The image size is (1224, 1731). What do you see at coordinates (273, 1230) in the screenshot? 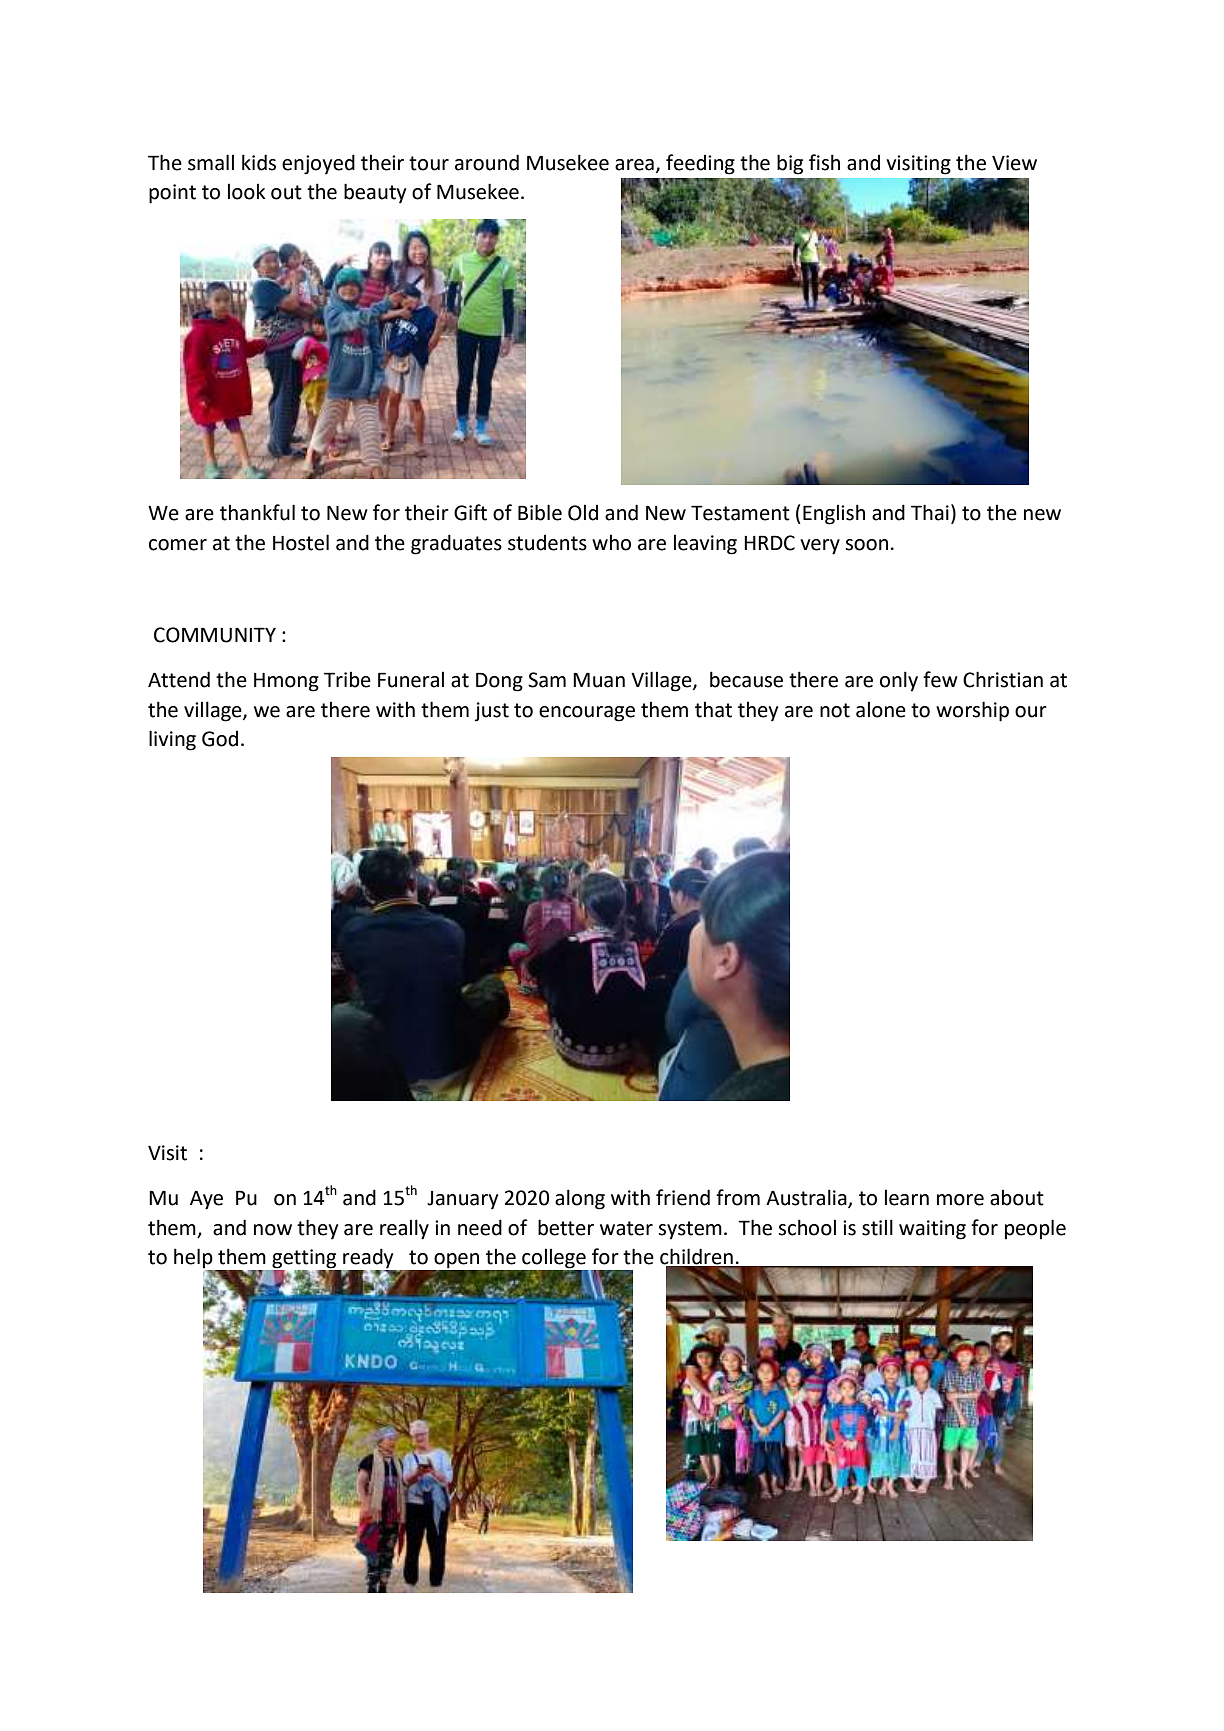
I see `now` at bounding box center [273, 1230].
